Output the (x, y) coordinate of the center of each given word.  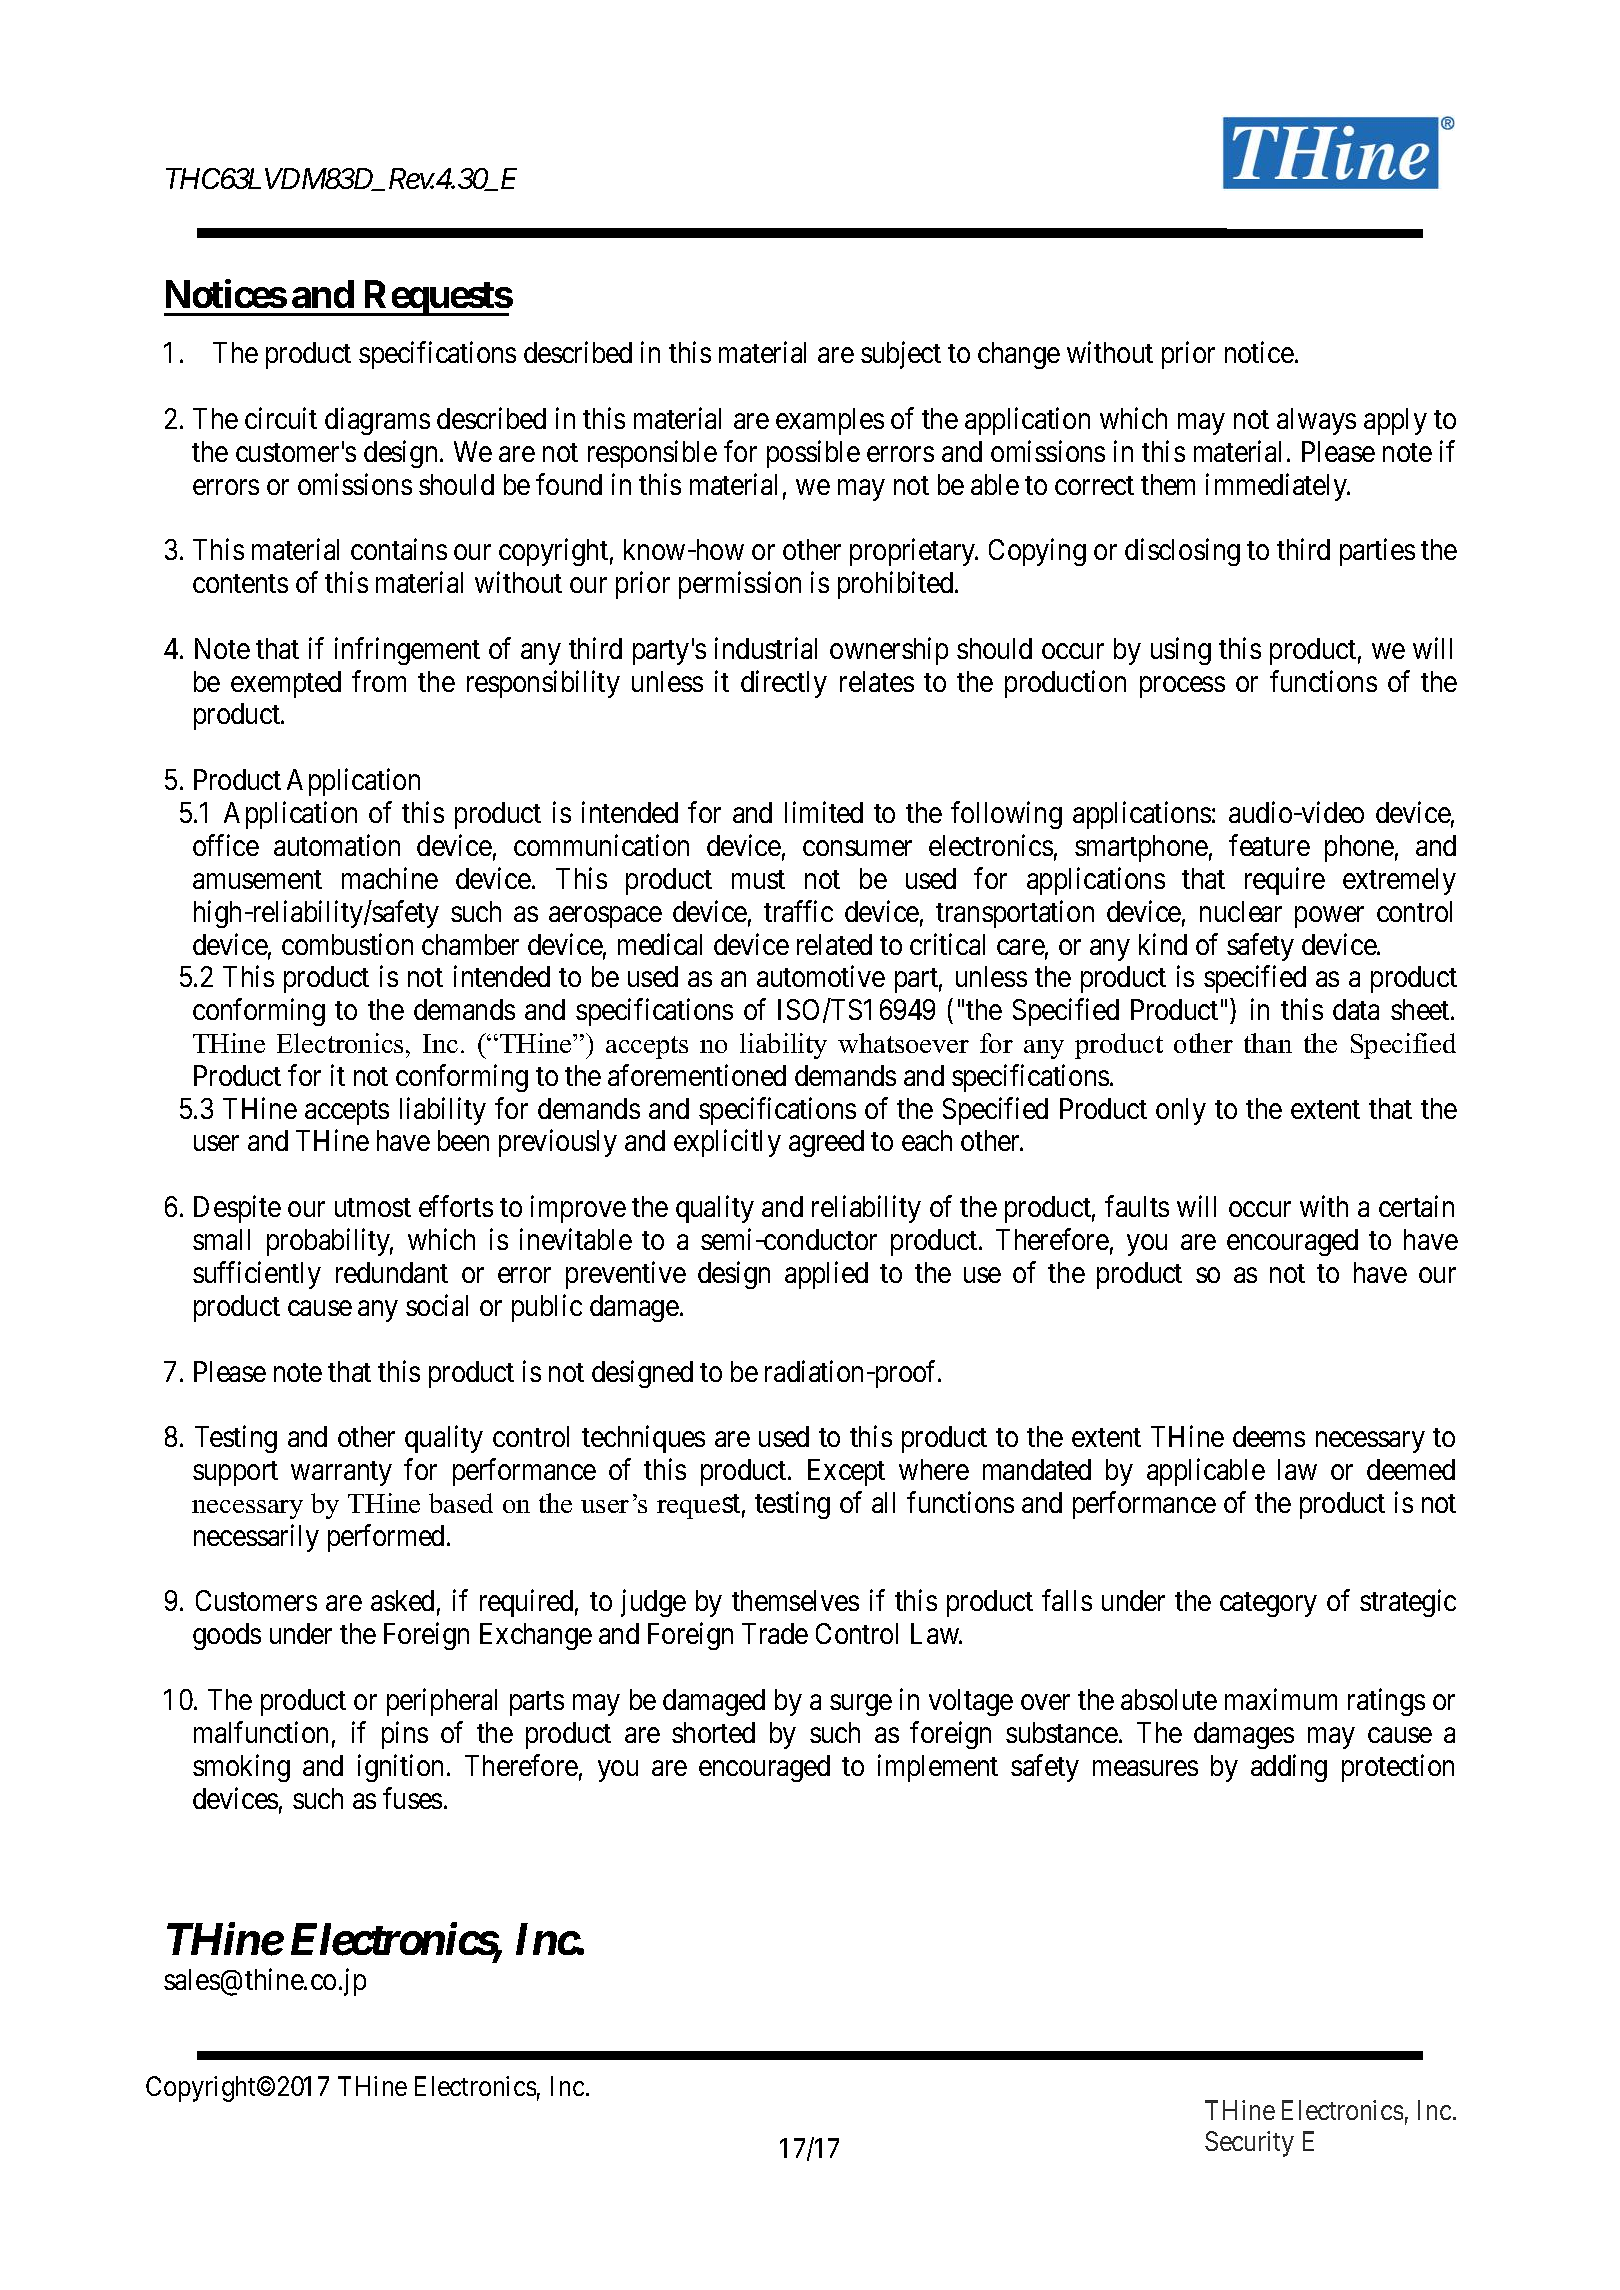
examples (830, 421)
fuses (412, 1798)
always (1316, 421)
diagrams (377, 421)
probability (330, 1242)
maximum (1281, 1699)
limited (824, 812)
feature (1269, 845)
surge (861, 1705)
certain (1416, 1206)
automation (337, 845)
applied (826, 1275)
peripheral (442, 1702)
